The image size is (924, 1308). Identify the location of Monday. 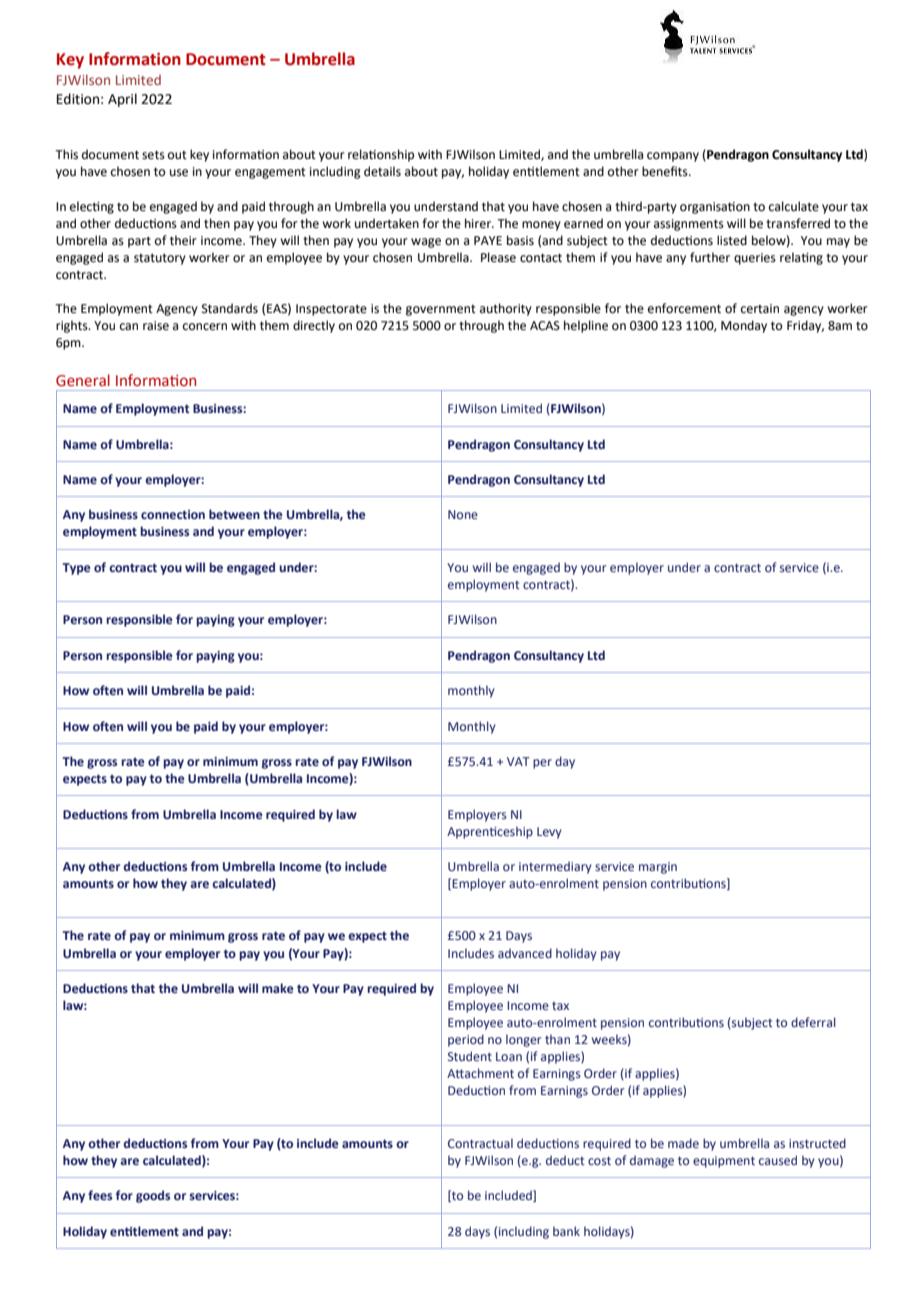
(744, 326).
